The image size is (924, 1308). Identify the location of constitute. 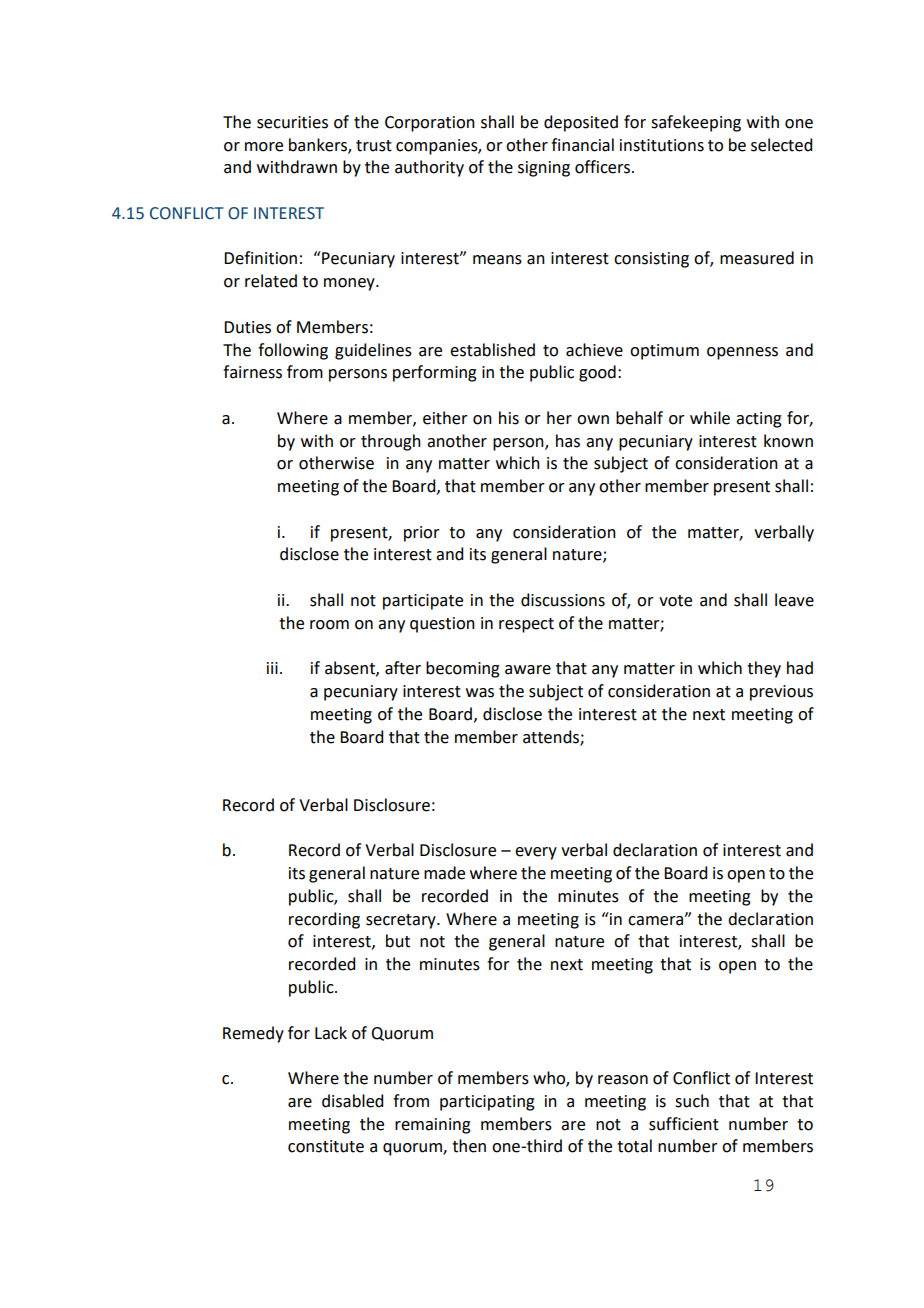
(326, 1146).
